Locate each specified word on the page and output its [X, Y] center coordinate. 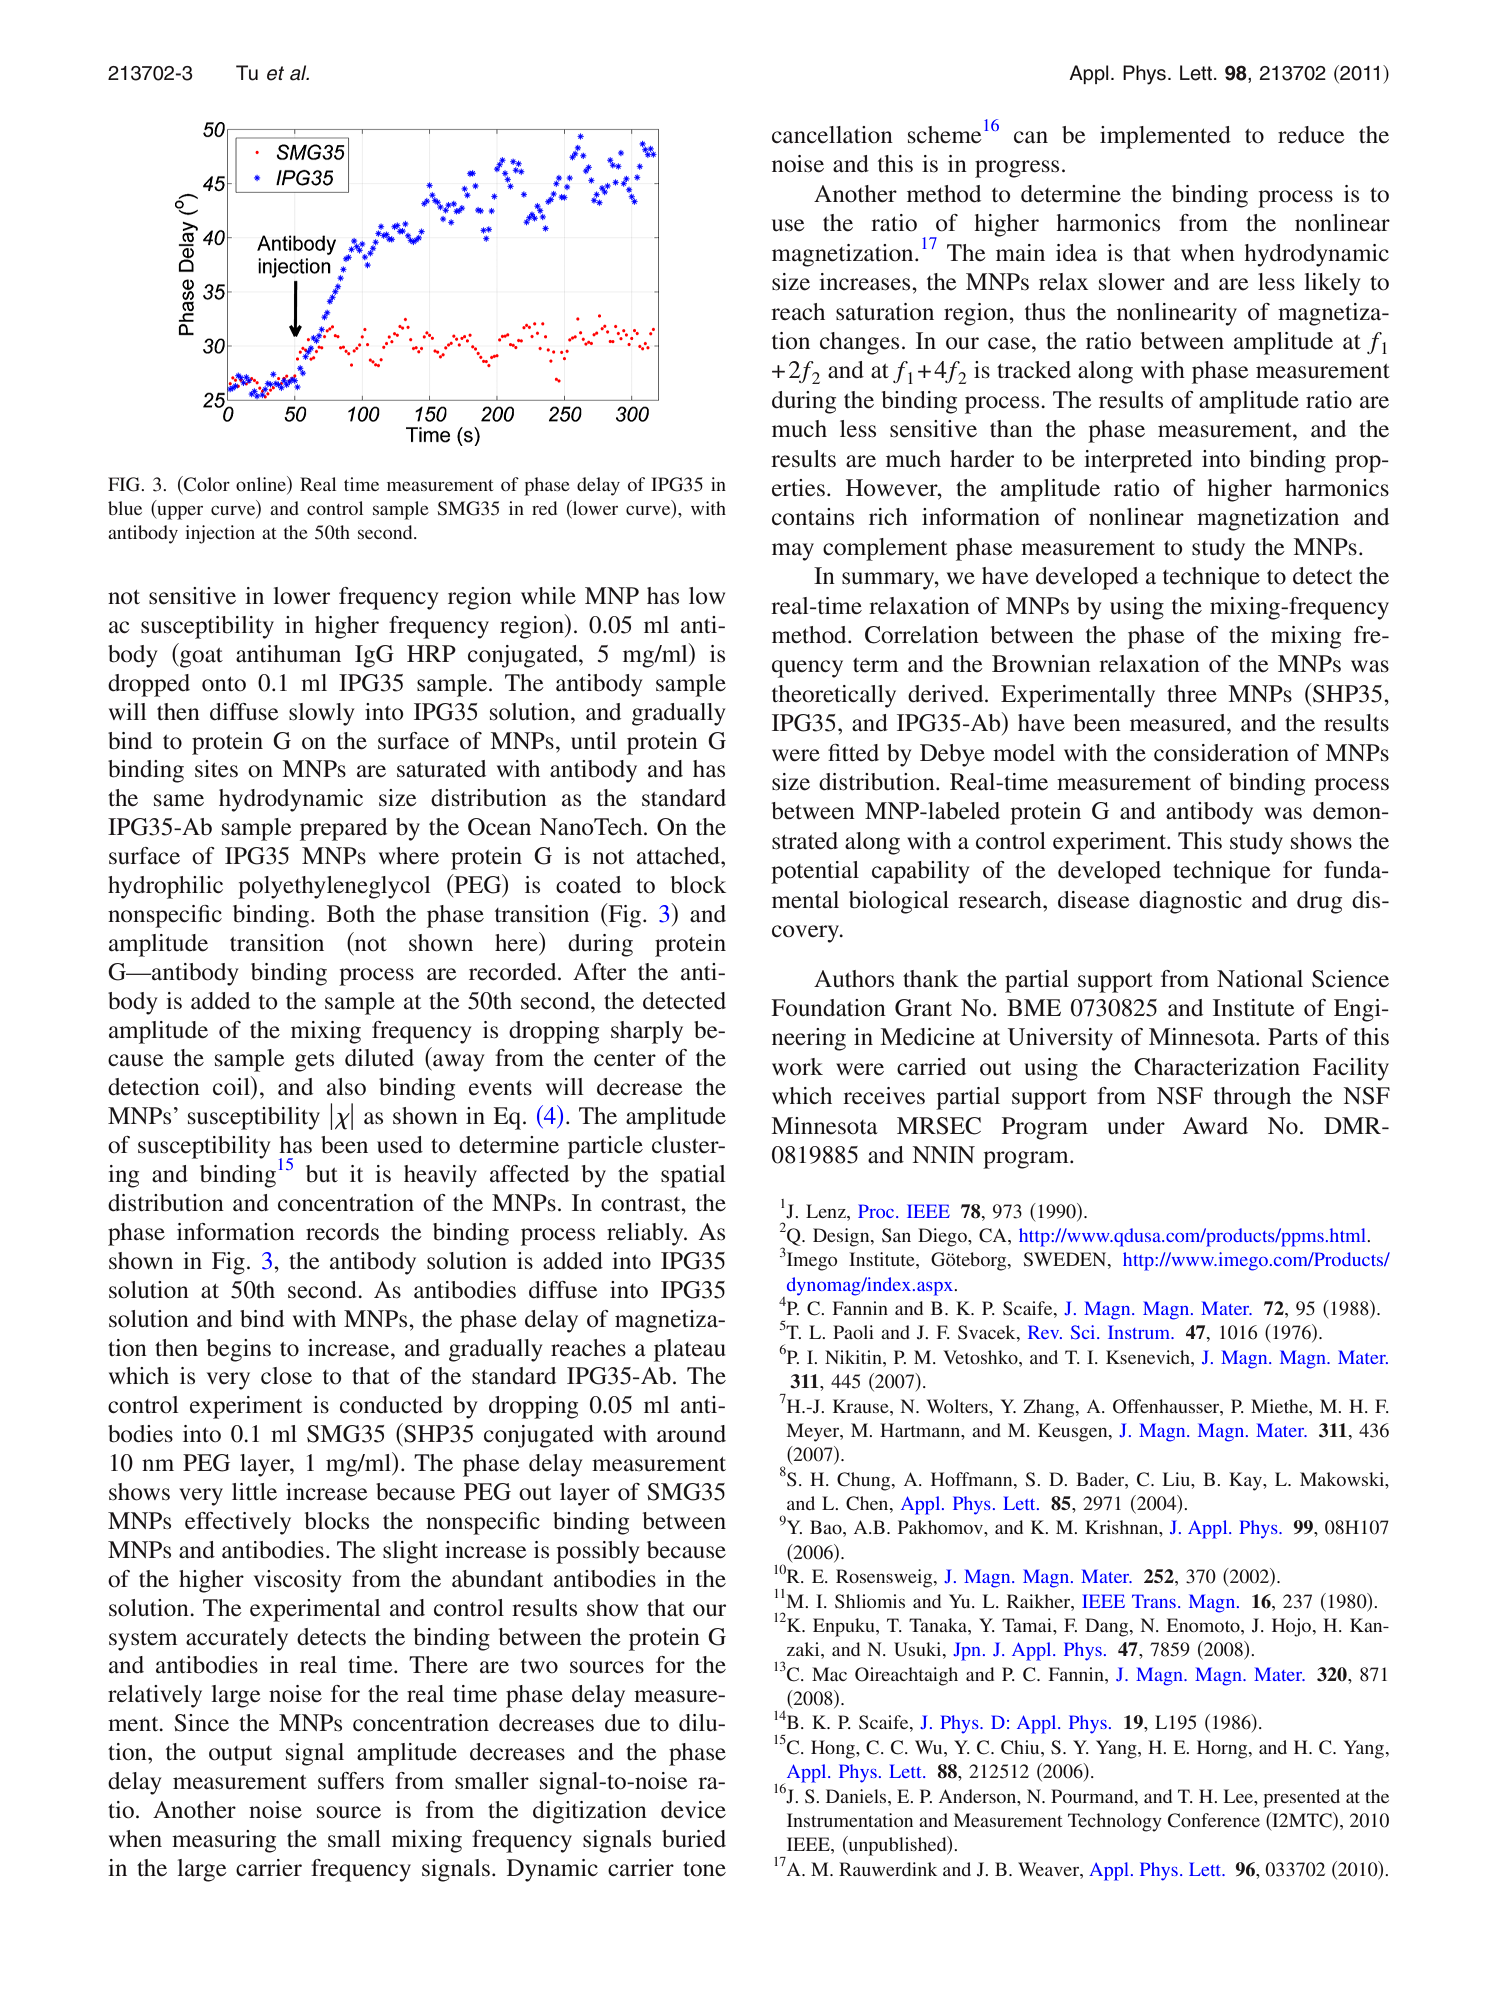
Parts [1293, 1037]
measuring [224, 1841]
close [286, 1376]
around [691, 1434]
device [693, 1810]
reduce [1311, 135]
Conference [1214, 1820]
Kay [1246, 1481]
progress [1017, 169]
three [1192, 694]
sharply [647, 1032]
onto [224, 684]
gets [314, 1062]
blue [125, 508]
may [793, 552]
